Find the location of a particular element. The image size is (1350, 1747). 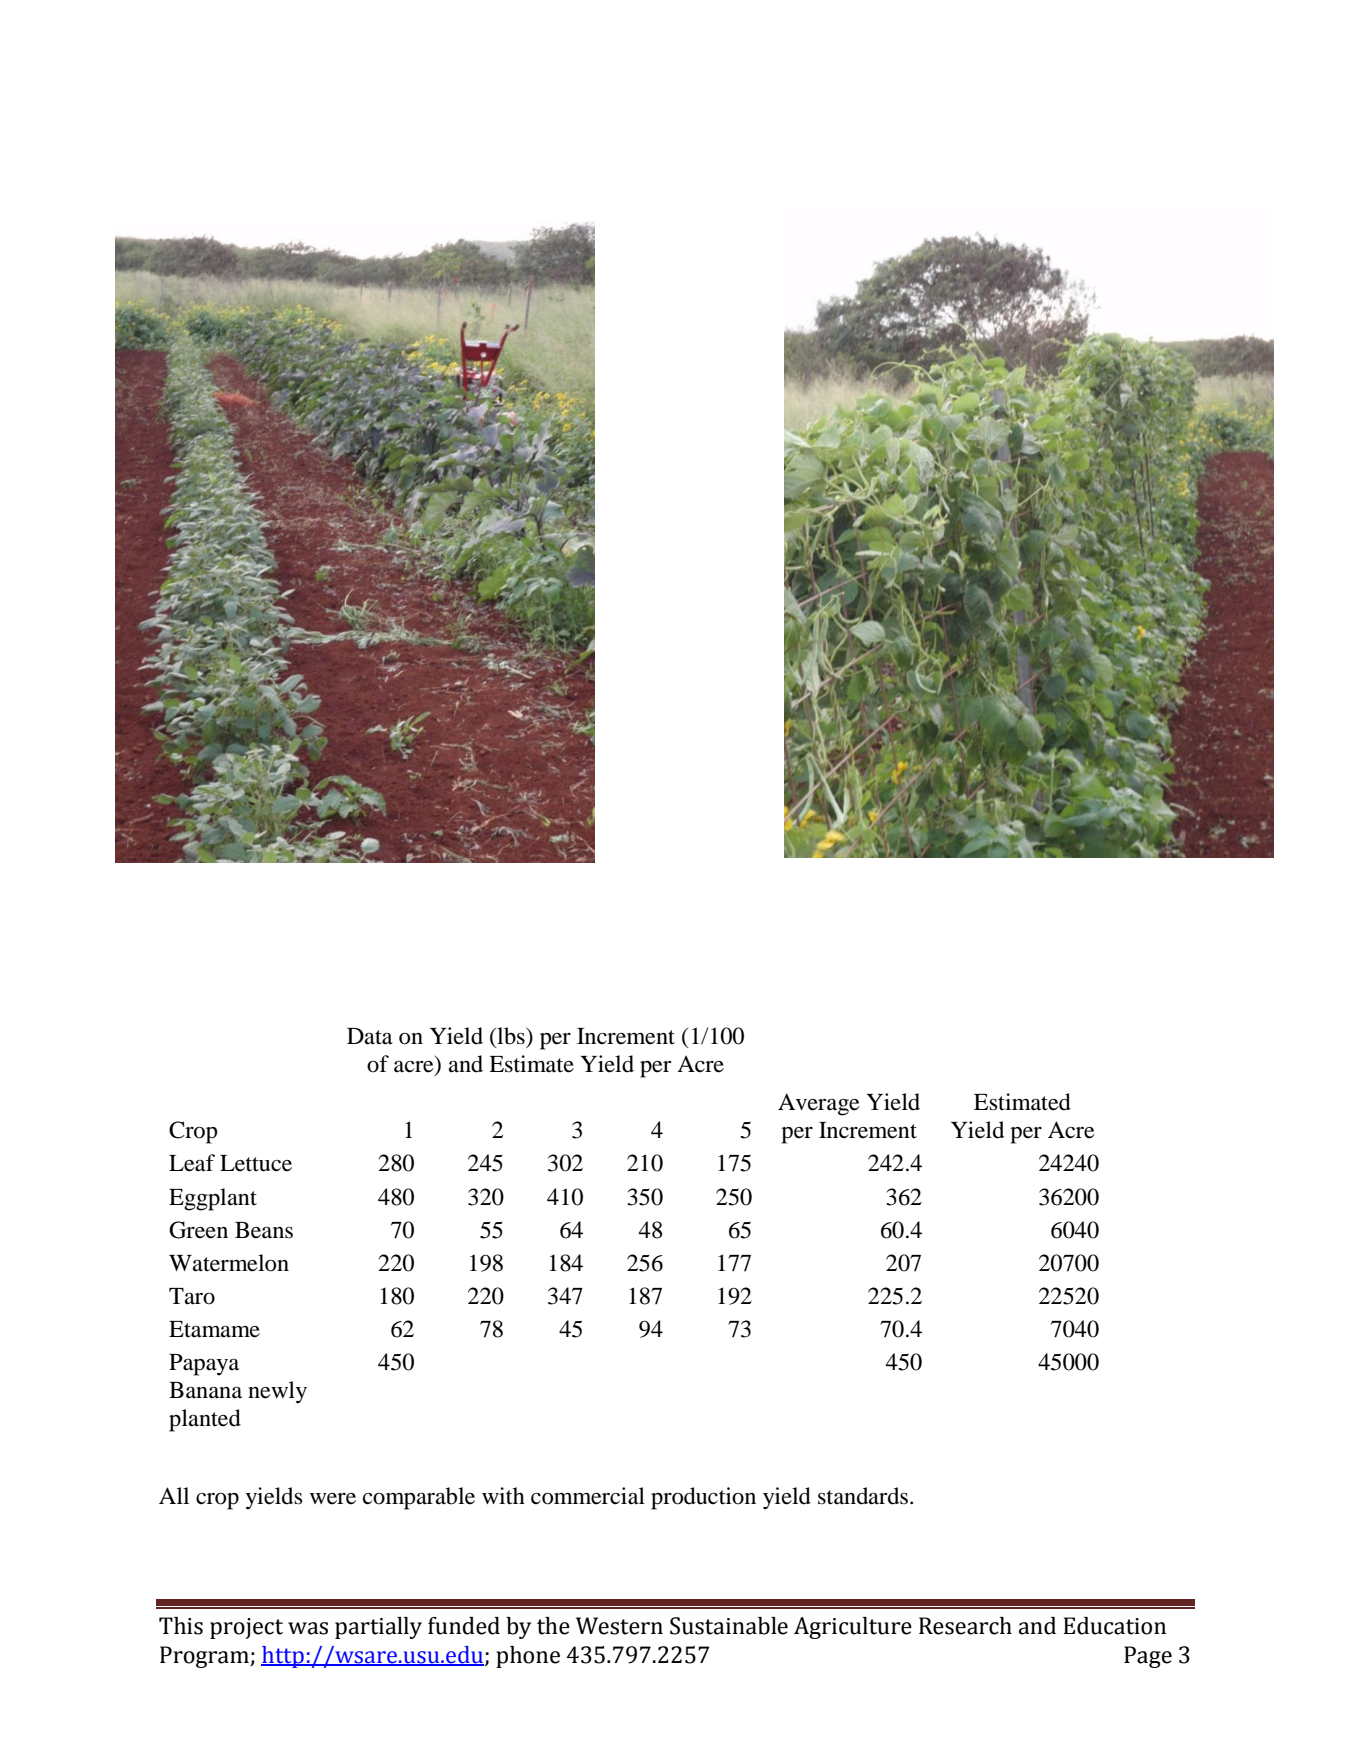

Data is located at coordinates (370, 1036).
